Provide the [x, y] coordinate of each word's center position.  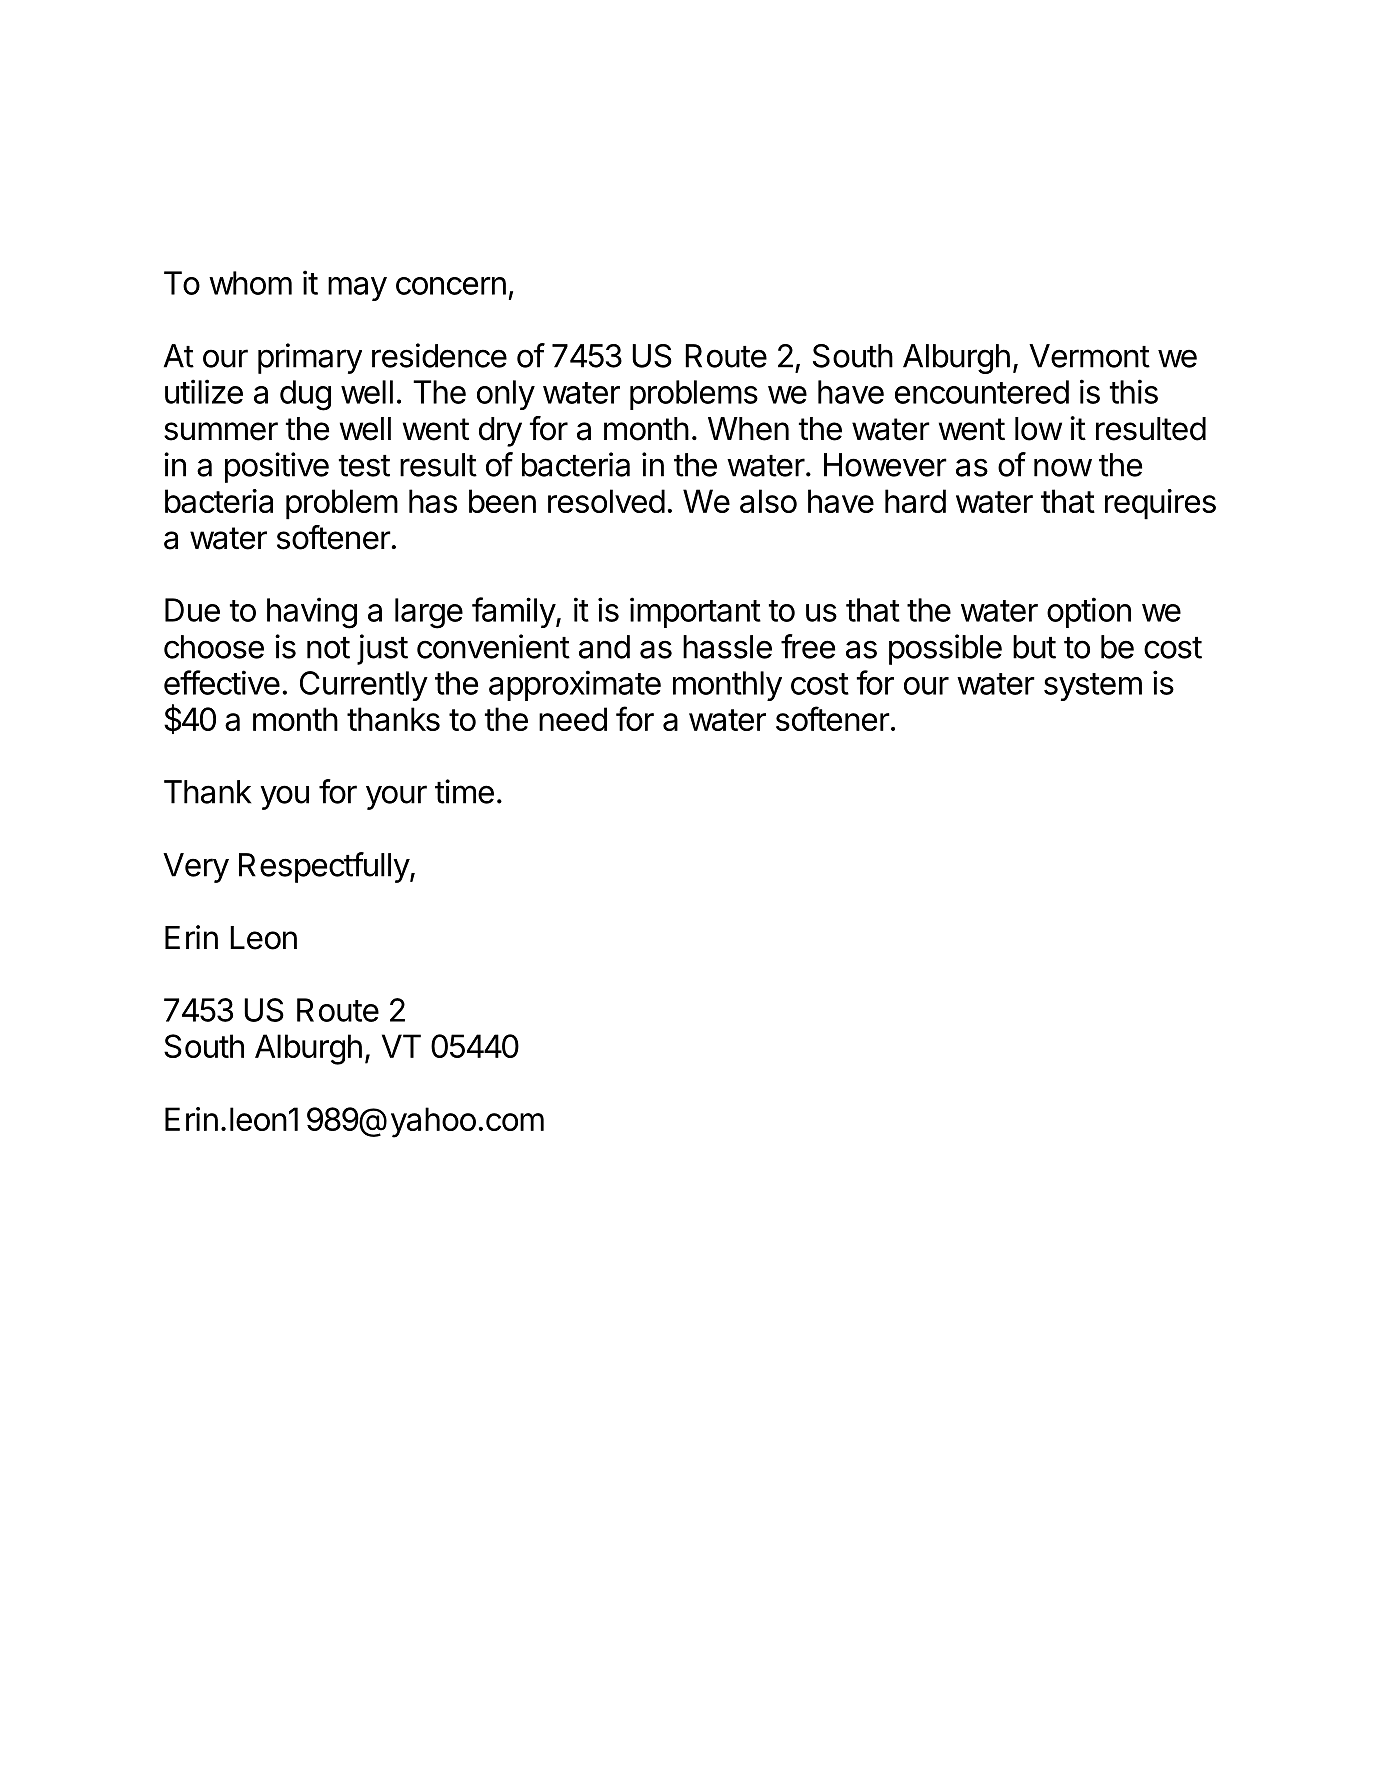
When [748, 429]
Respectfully [325, 867]
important [695, 612]
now [1063, 467]
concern [451, 286]
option [1089, 612]
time [464, 791]
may [357, 289]
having [312, 613]
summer [221, 431]
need [573, 719]
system [1093, 687]
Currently [364, 686]
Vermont [1089, 356]
